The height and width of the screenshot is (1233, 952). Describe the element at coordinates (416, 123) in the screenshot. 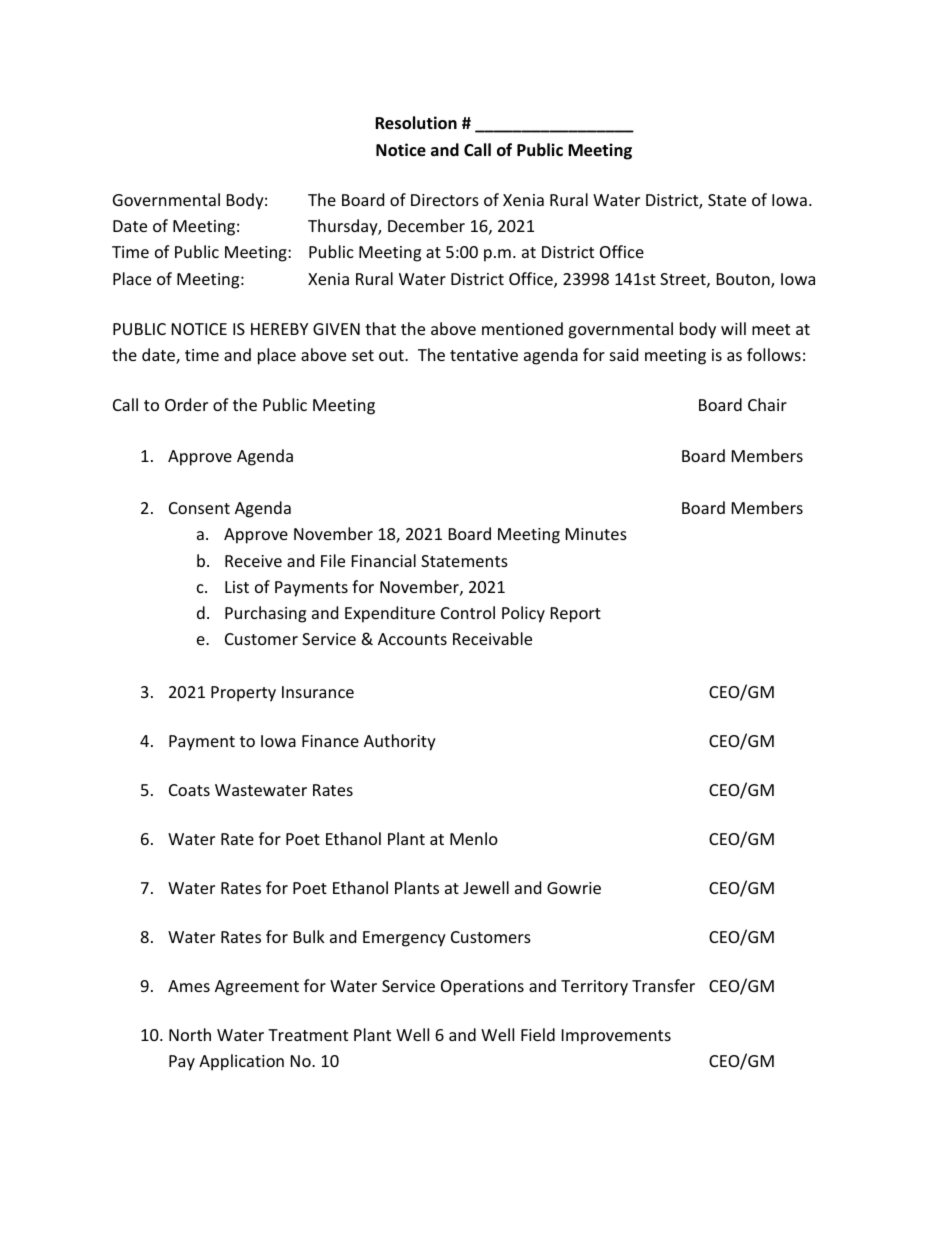

I see `Resolution` at that location.
